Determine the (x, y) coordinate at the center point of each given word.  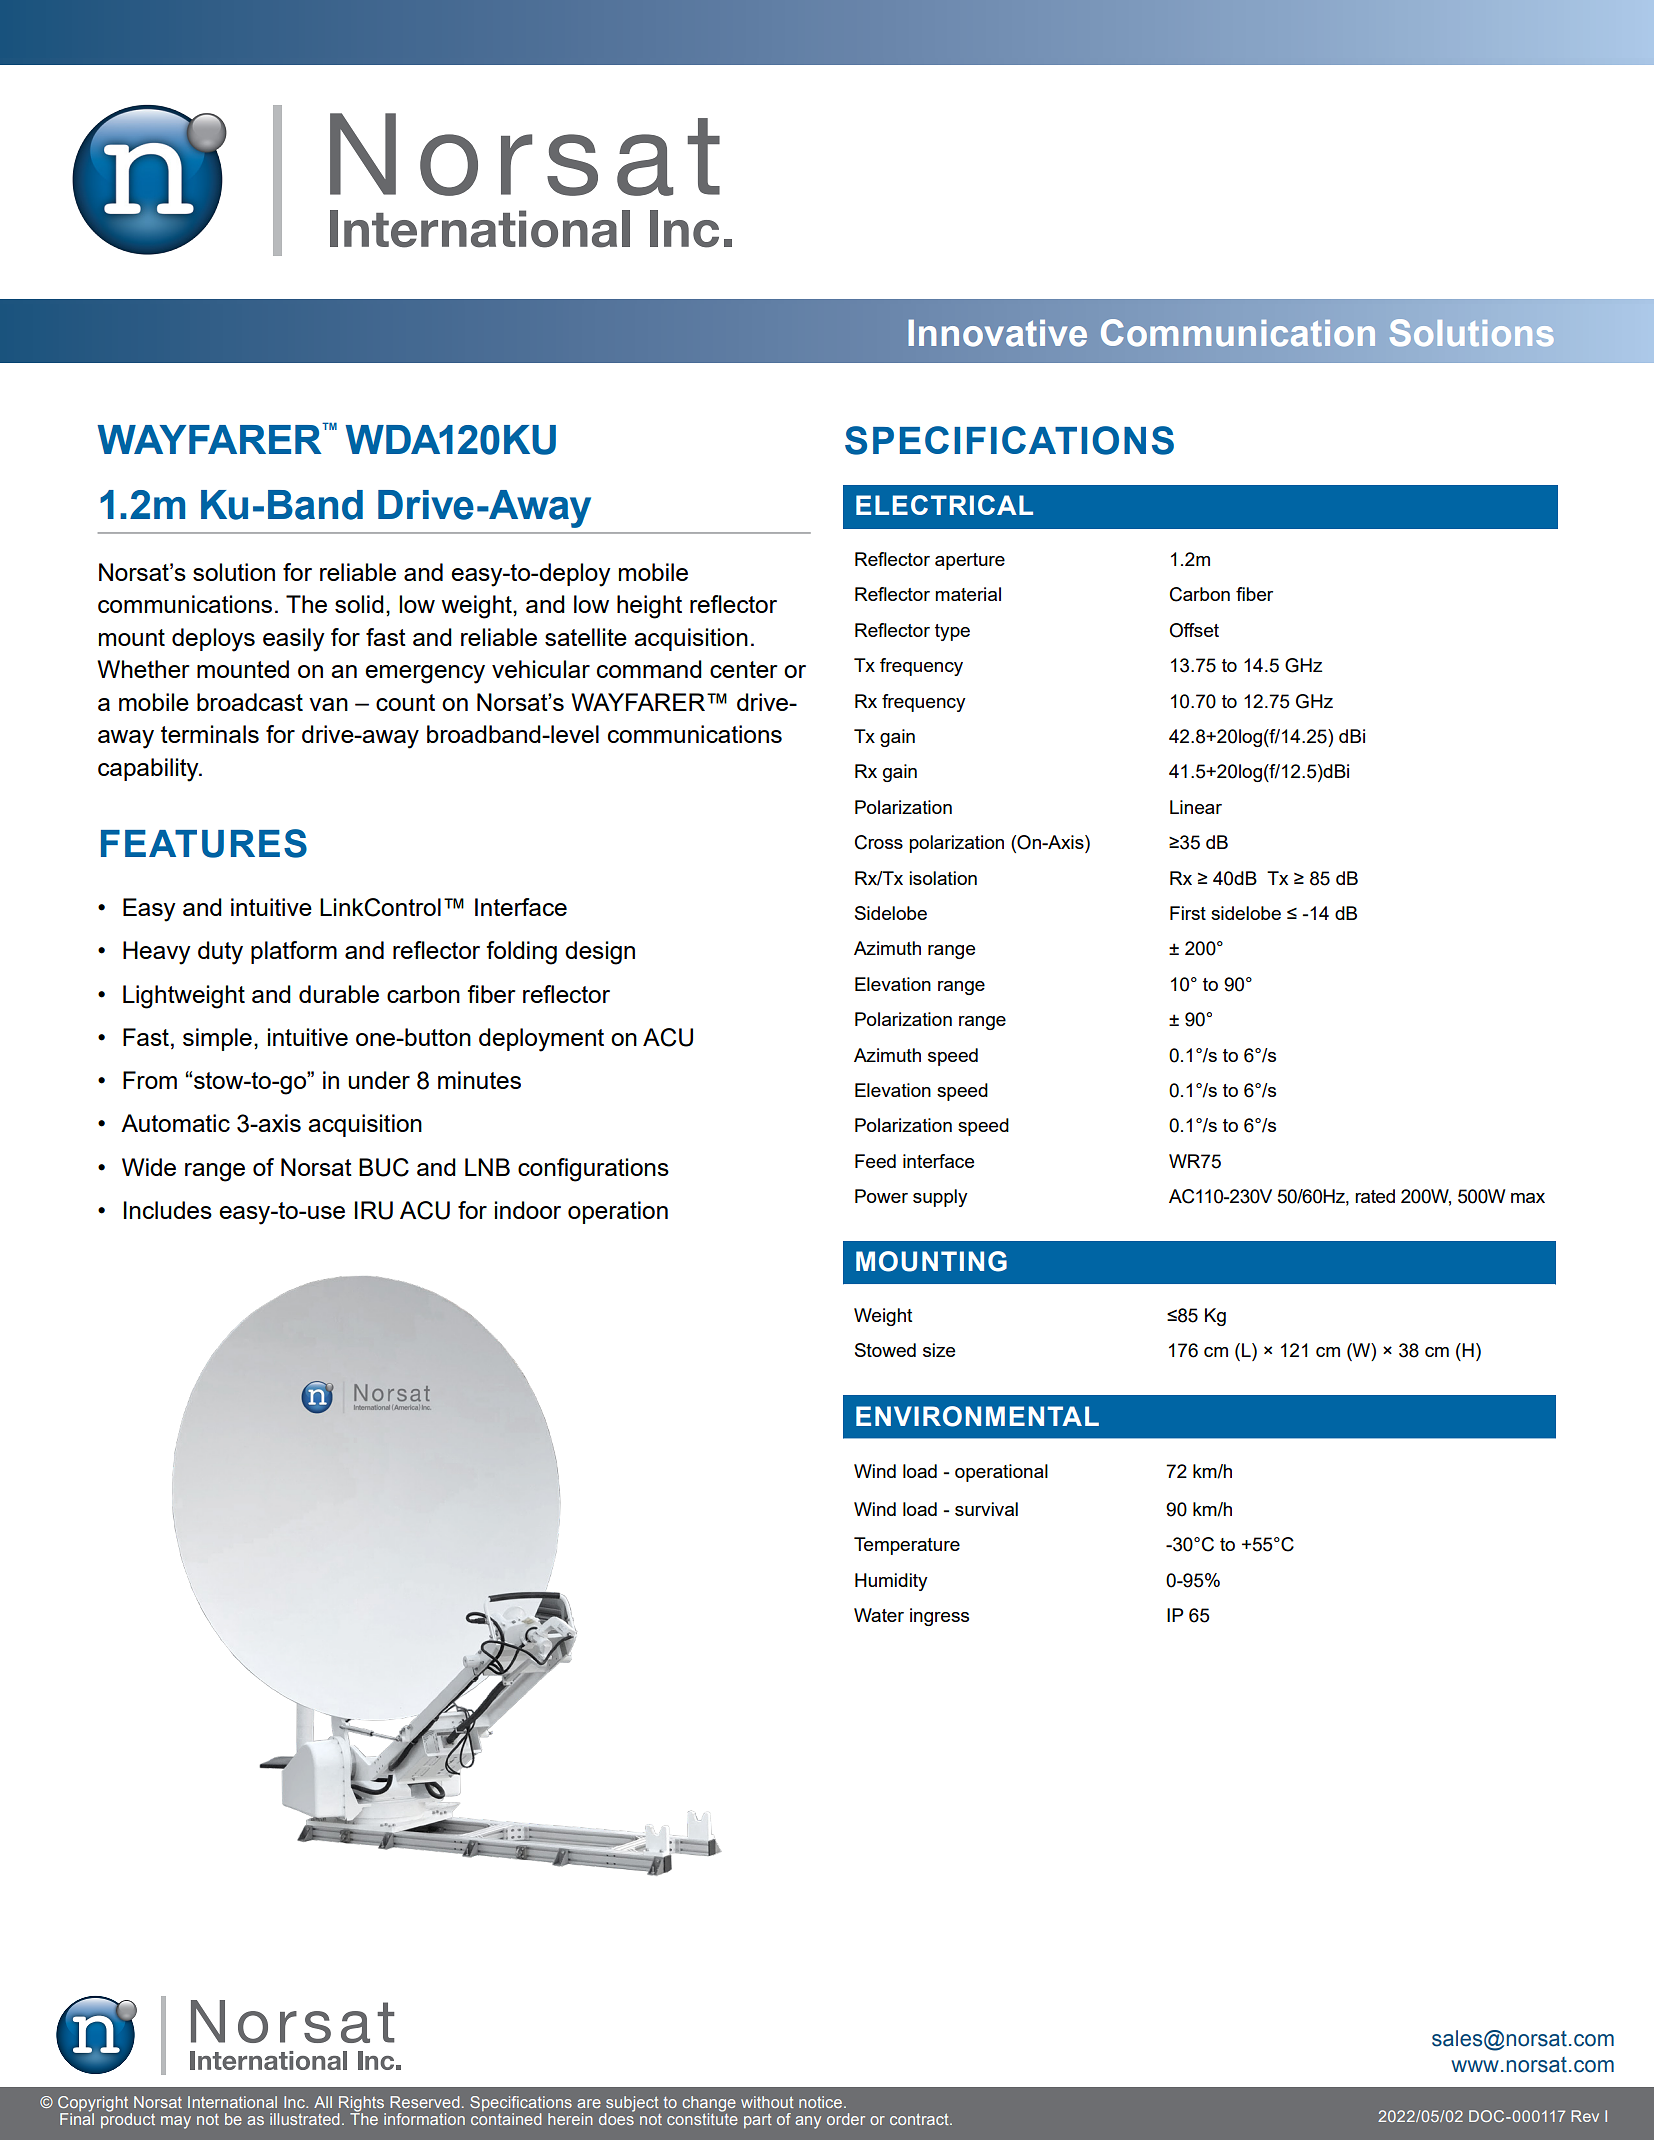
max (1528, 1198)
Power (881, 1196)
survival (986, 1509)
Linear (1196, 807)
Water (879, 1615)
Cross (879, 842)
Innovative (998, 333)
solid (359, 604)
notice (822, 2102)
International (232, 2102)
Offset (1194, 630)
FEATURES (204, 843)
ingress (939, 1617)
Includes (168, 1210)
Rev (1585, 2116)
